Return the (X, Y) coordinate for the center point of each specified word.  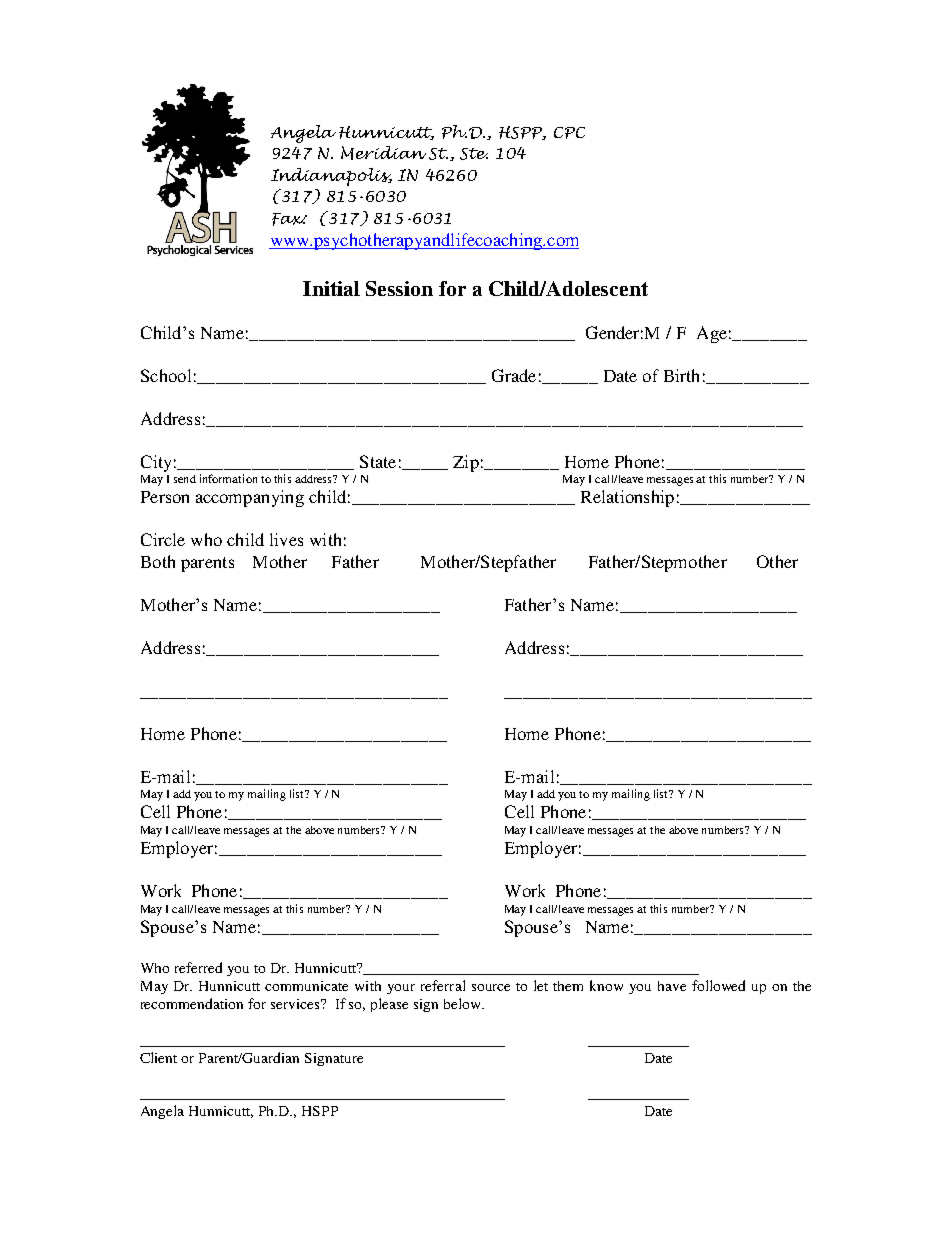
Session (399, 288)
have (672, 986)
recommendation (192, 1003)
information (228, 478)
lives (286, 539)
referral (443, 985)
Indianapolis (331, 177)
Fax (289, 219)
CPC (569, 133)
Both (158, 561)
